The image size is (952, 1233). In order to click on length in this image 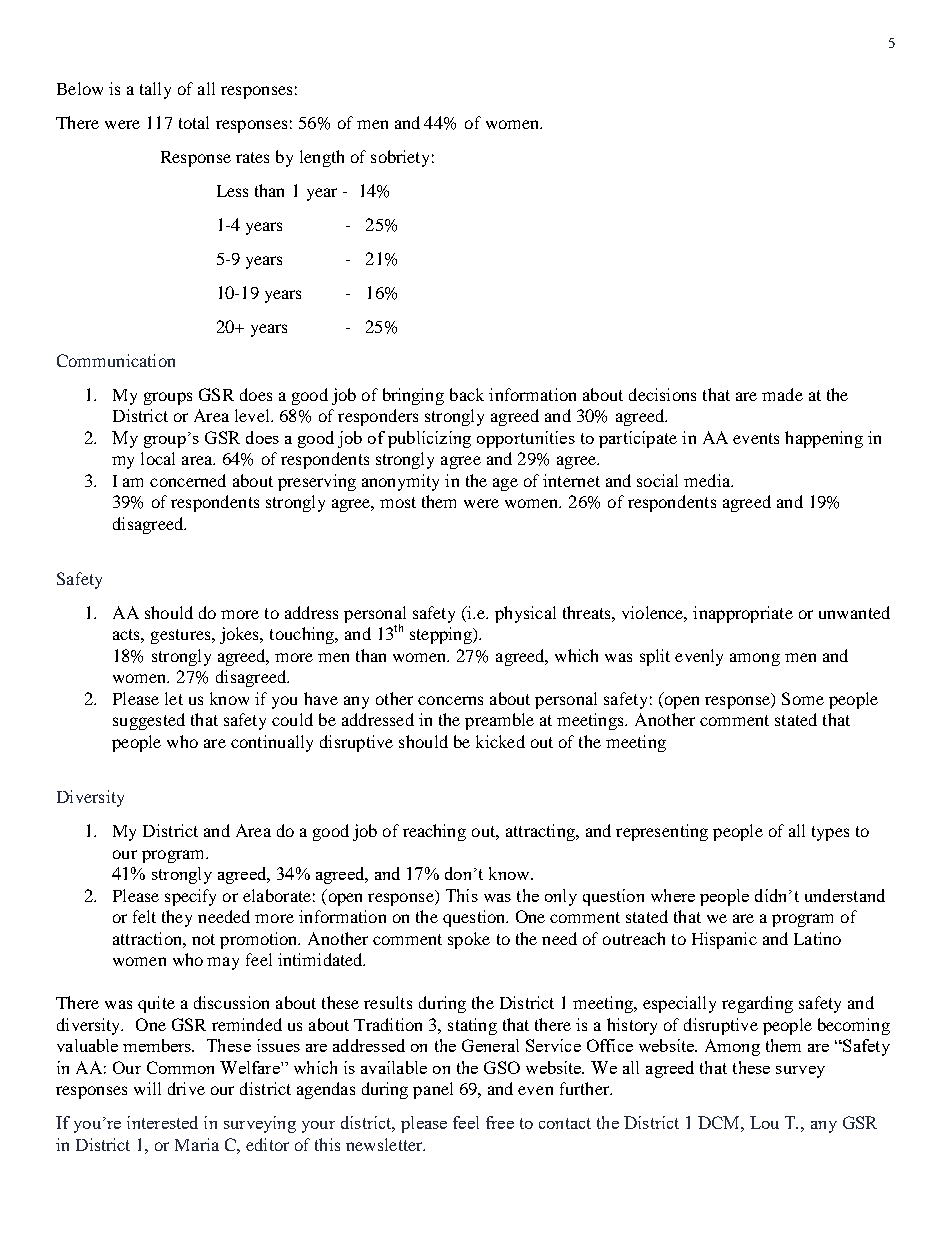, I will do `click(322, 158)`.
